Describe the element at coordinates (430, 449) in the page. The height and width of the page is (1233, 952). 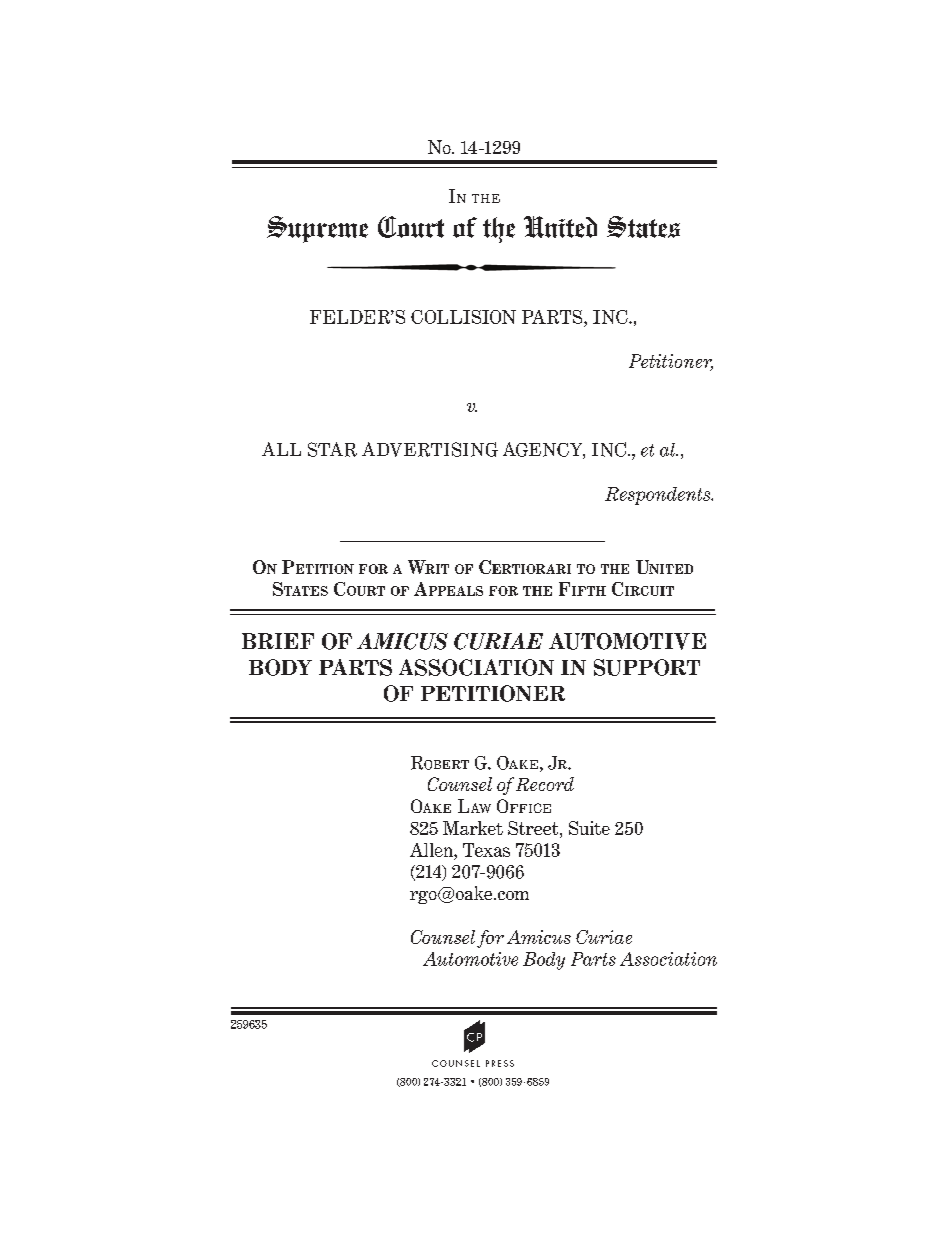
I see `ADVERTISING` at that location.
